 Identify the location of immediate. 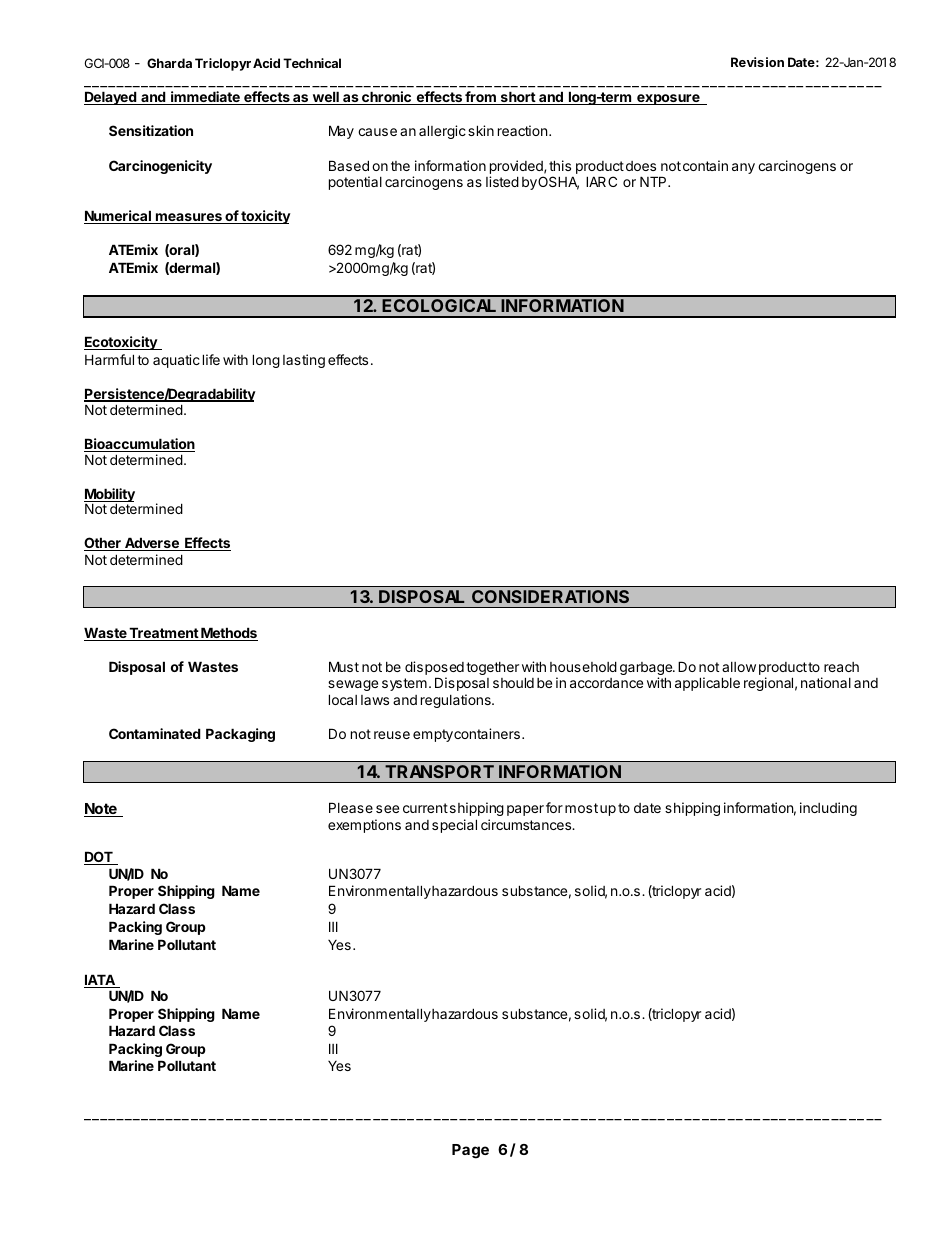
(205, 98).
